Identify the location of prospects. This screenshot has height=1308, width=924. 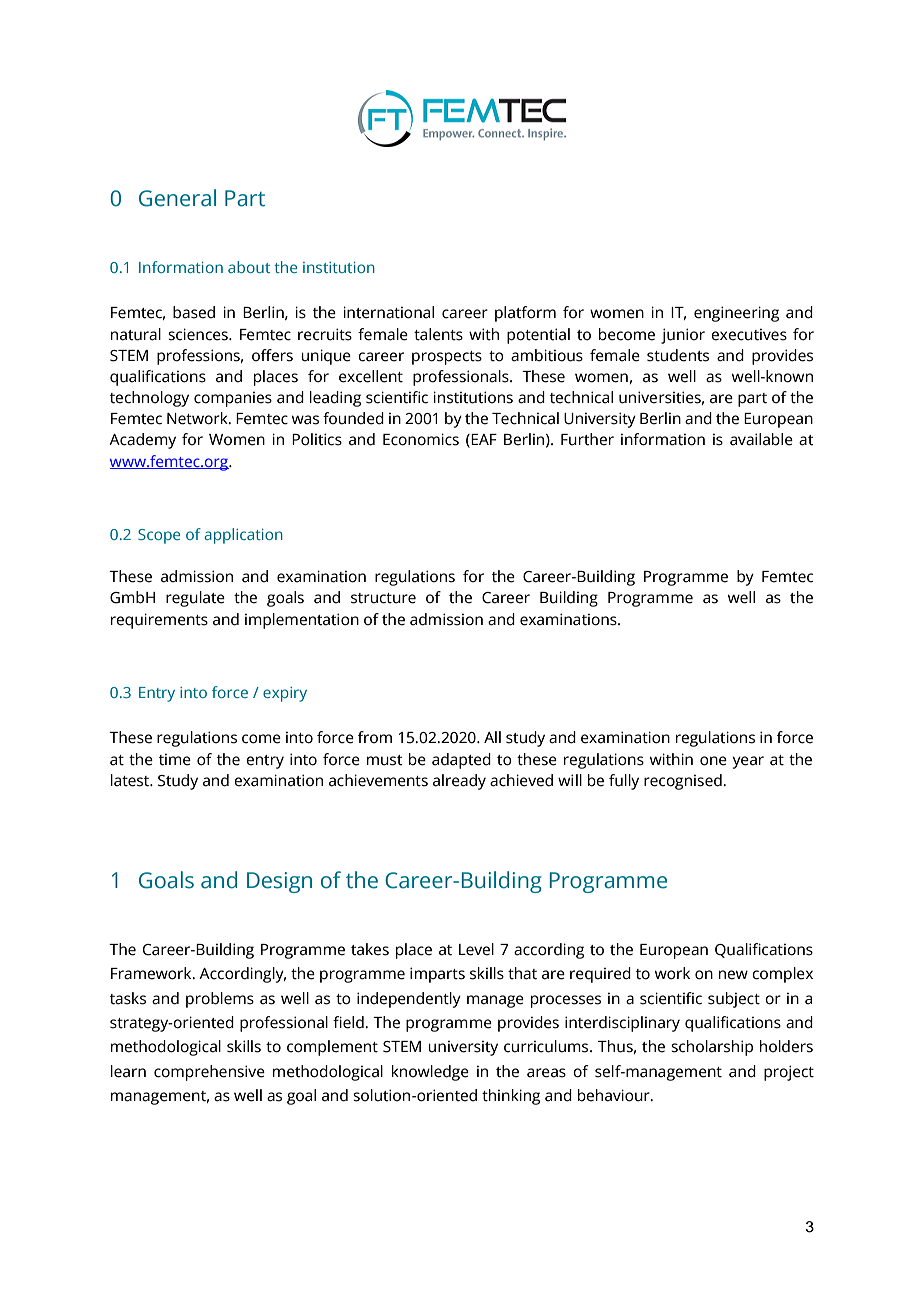
(447, 358).
